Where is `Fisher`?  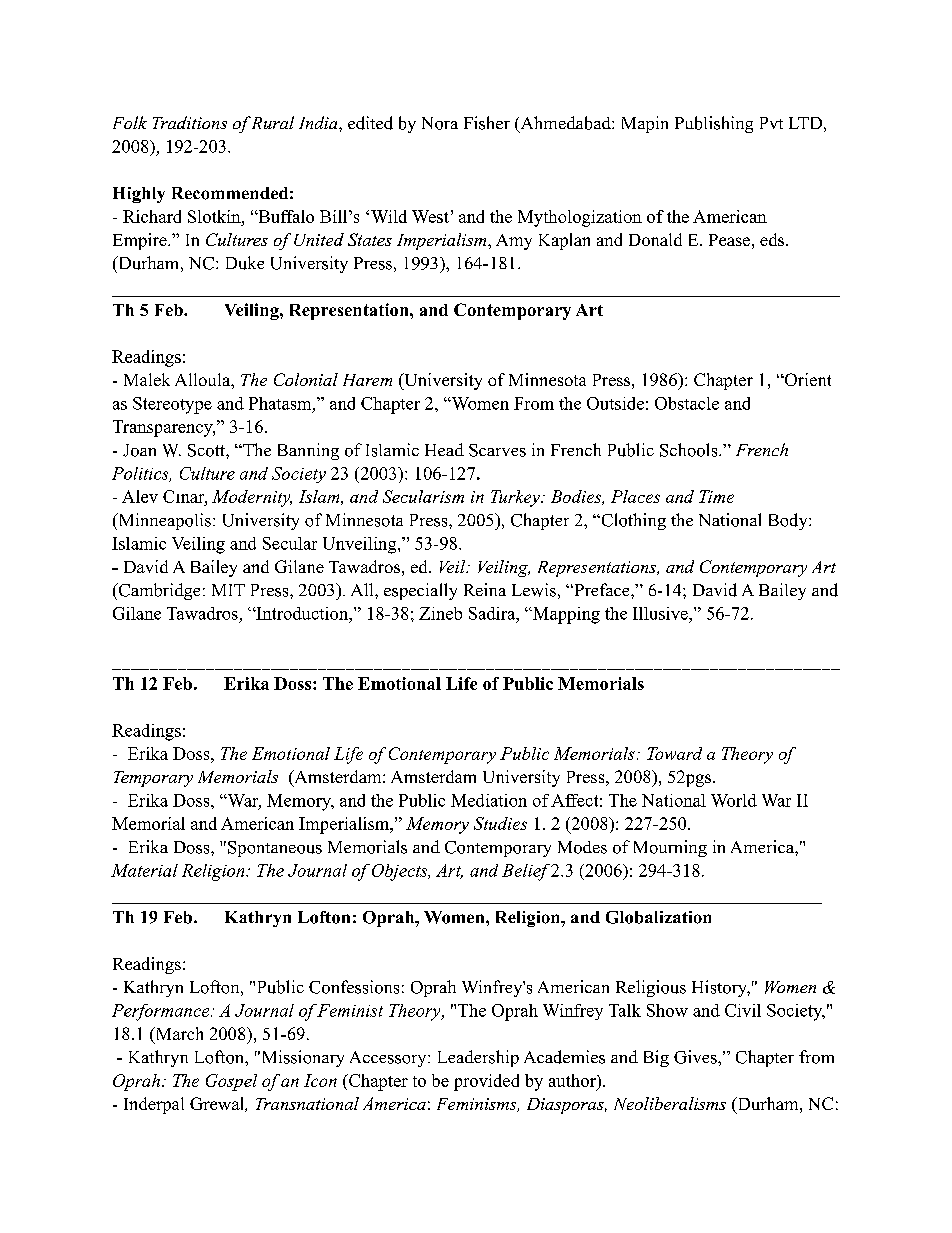
Fisher is located at coordinates (487, 123).
